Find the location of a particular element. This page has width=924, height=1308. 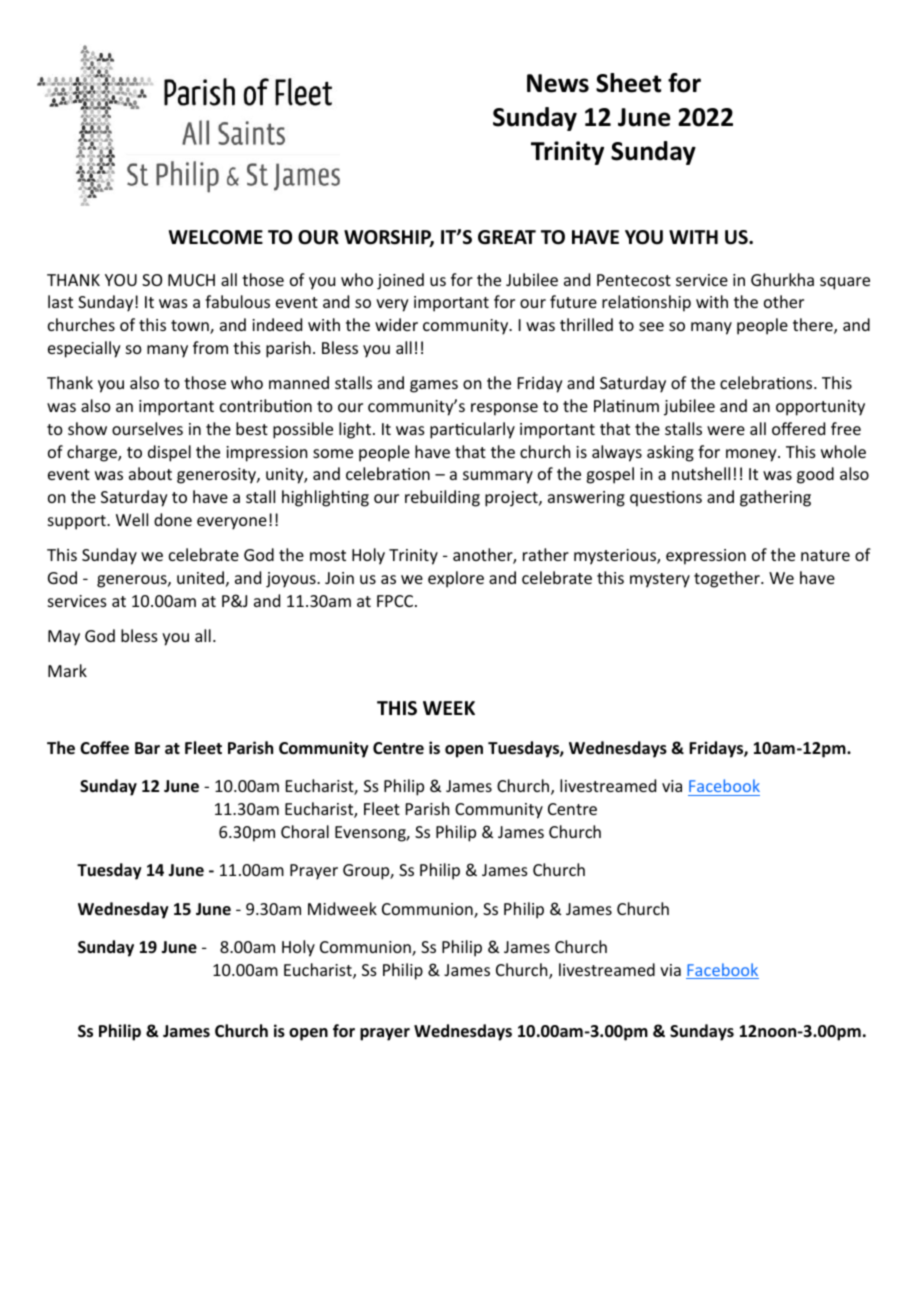

united is located at coordinates (200, 577).
